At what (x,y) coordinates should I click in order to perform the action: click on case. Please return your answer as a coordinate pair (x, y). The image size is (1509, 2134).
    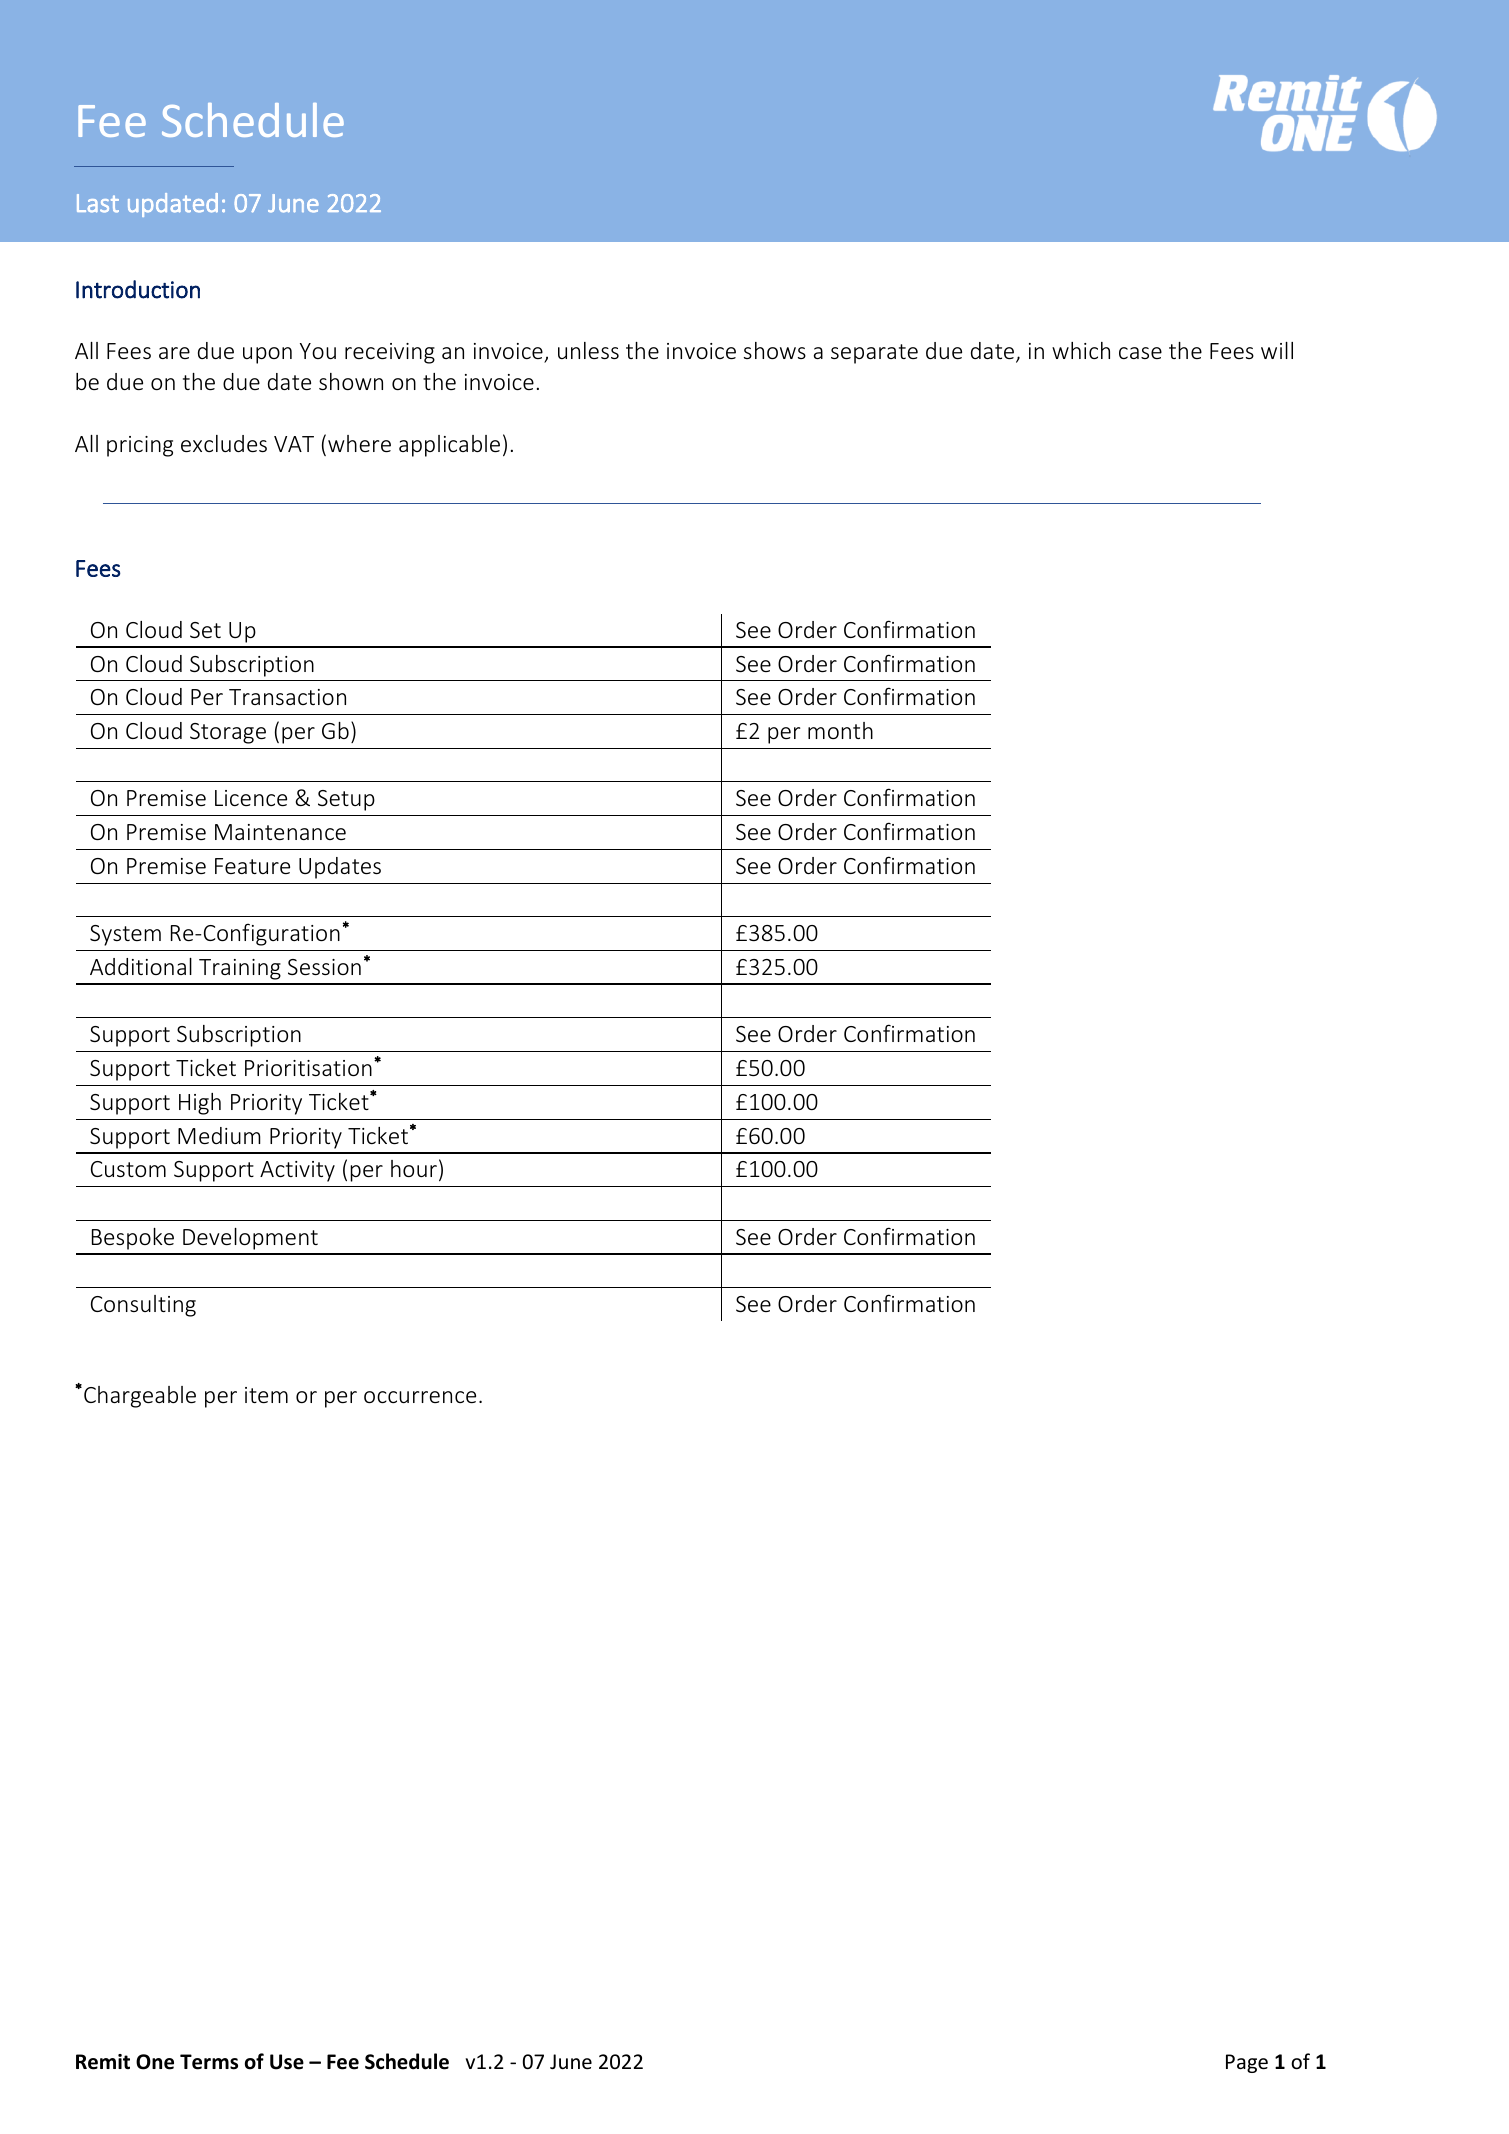
    Looking at the image, I should click on (1140, 353).
